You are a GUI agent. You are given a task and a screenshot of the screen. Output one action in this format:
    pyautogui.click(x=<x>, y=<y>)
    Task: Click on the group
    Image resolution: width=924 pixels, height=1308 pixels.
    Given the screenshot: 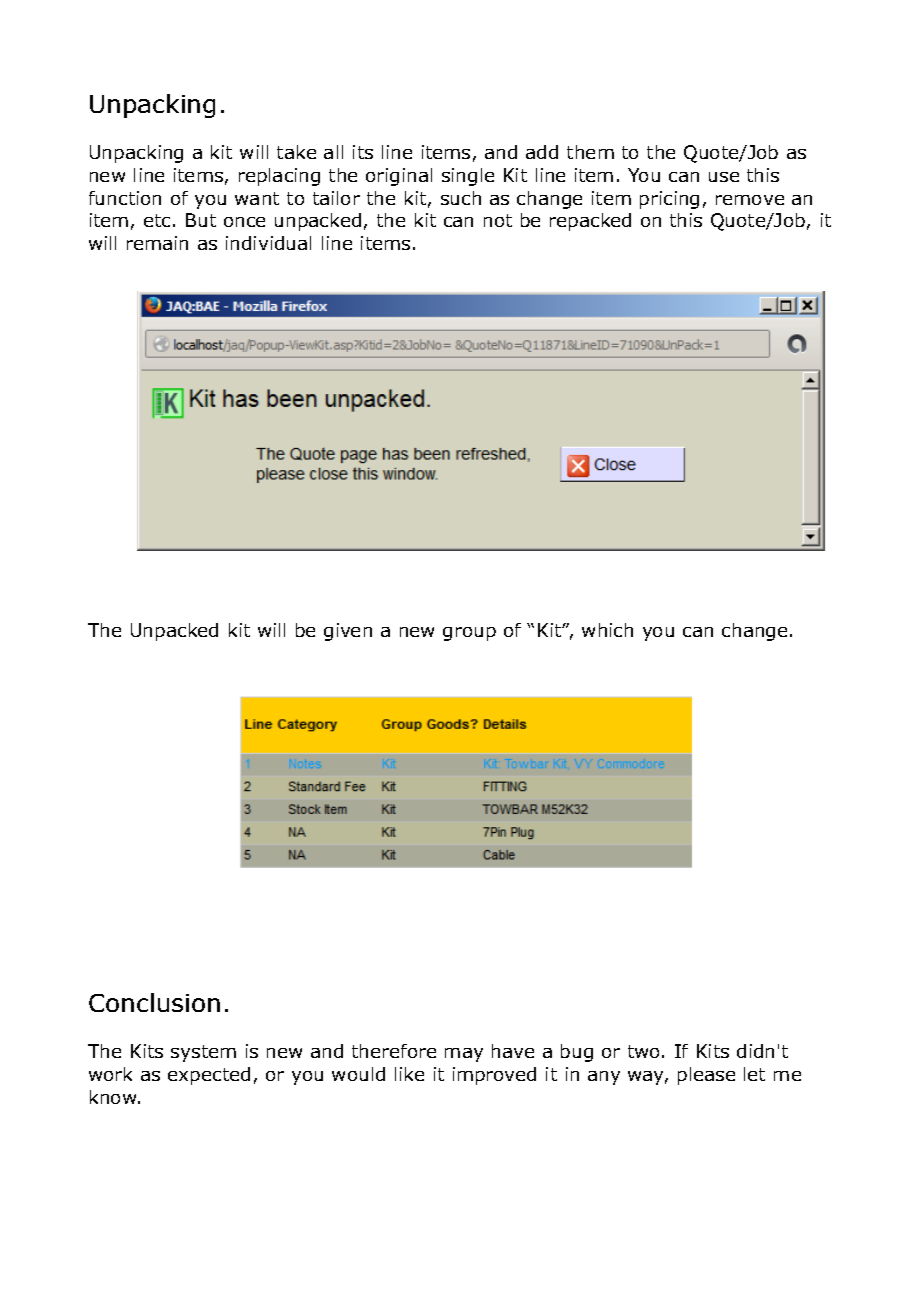 What is the action you would take?
    pyautogui.click(x=469, y=634)
